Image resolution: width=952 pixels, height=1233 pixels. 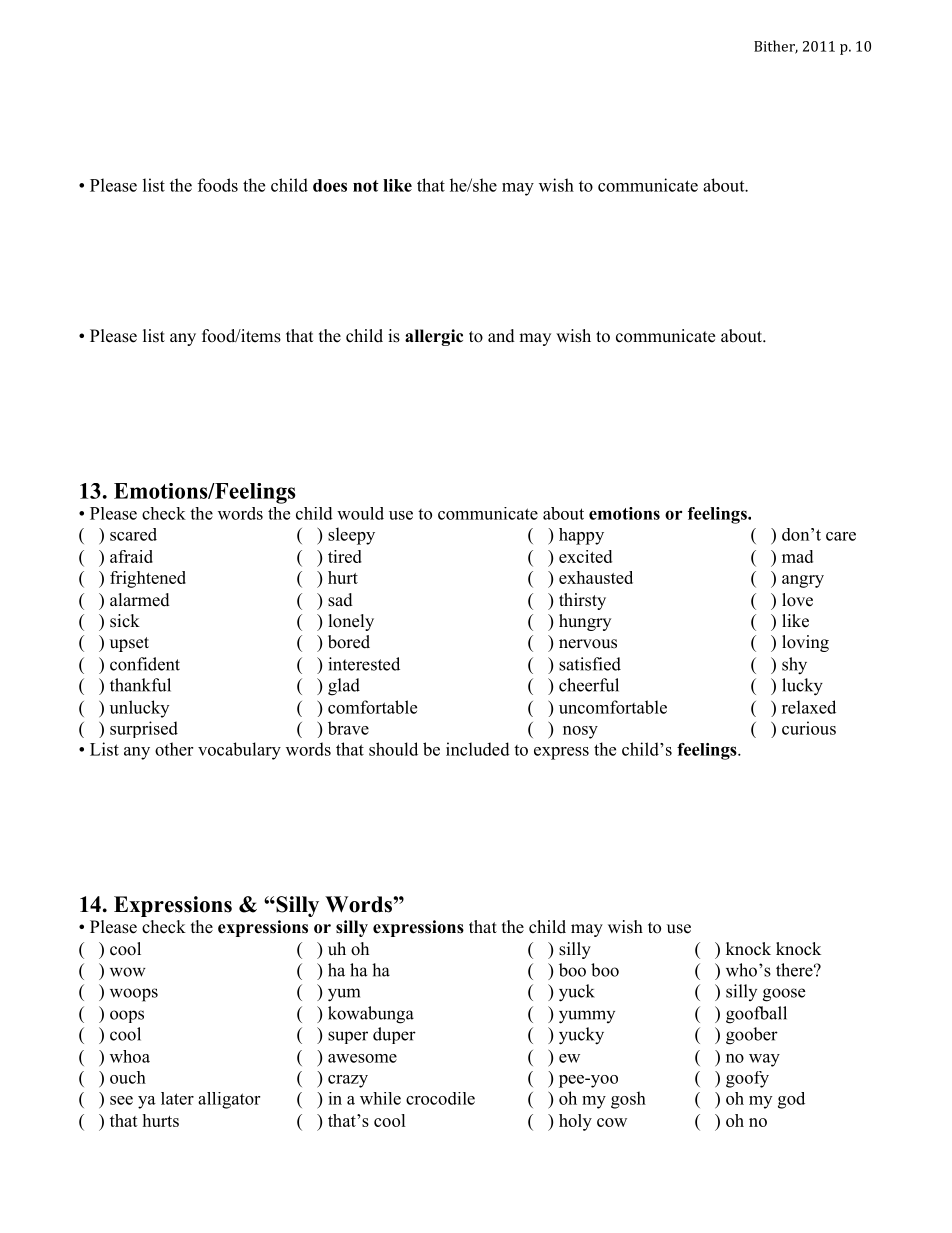 I want to click on alligator, so click(x=229, y=1100).
